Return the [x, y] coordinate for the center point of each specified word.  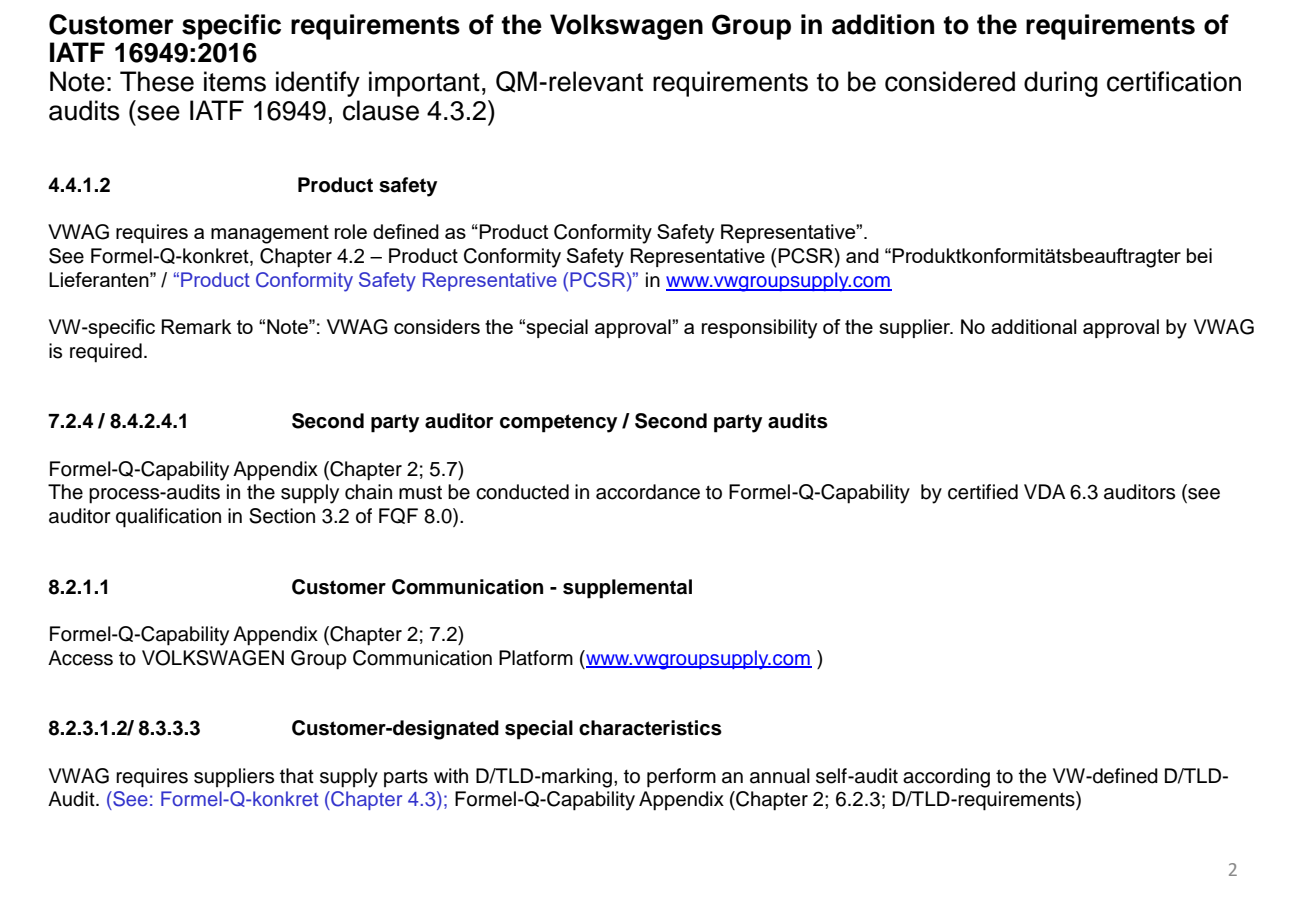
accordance [648, 492]
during [1061, 84]
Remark [196, 326]
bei [1199, 255]
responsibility [759, 329]
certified [983, 492]
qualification [168, 518]
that [297, 776]
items [235, 81]
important [424, 84]
